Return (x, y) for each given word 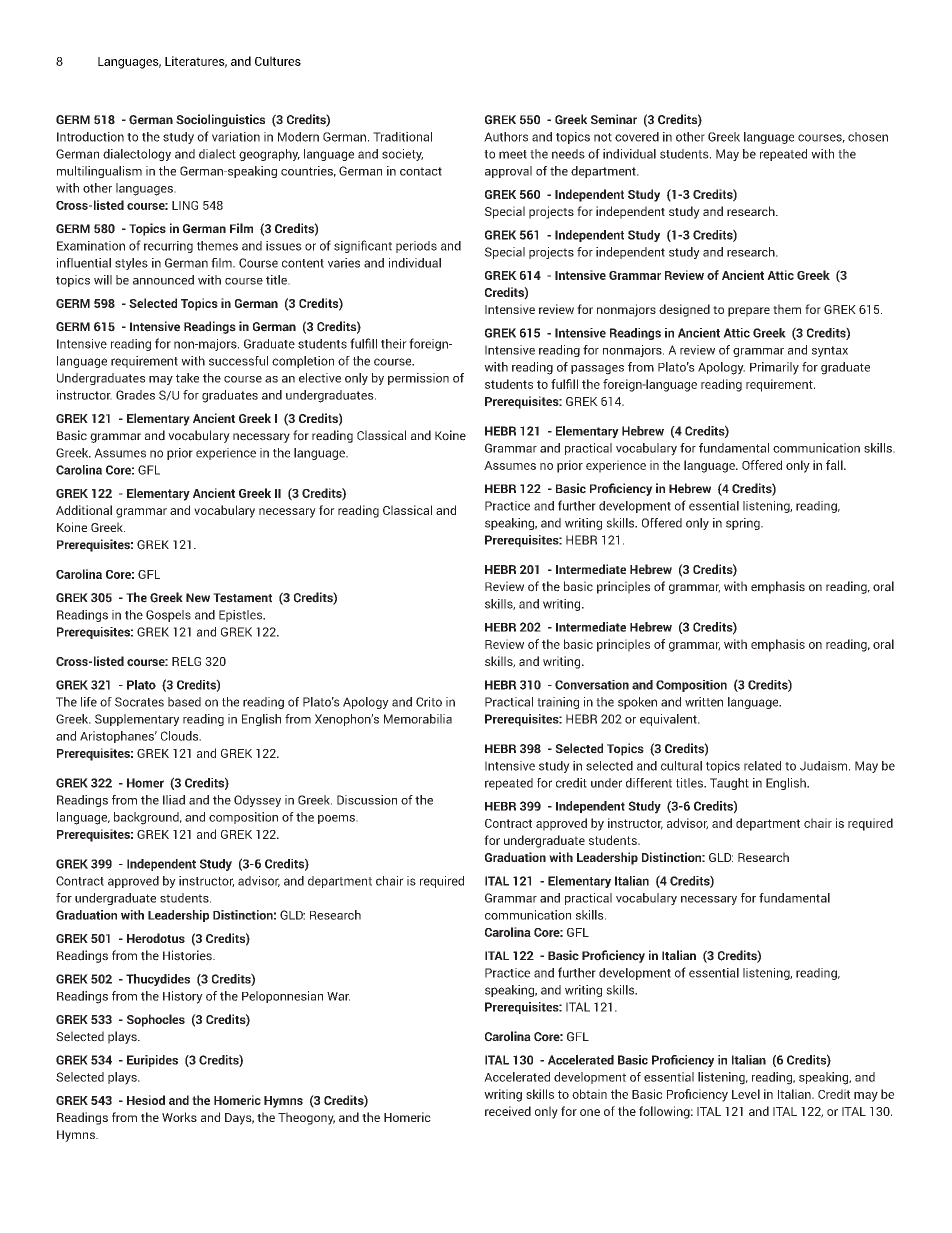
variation (236, 137)
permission (418, 379)
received (508, 1111)
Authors (506, 137)
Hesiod (146, 1100)
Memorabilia (418, 719)
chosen (868, 137)
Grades (135, 395)
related (762, 766)
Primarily (774, 368)
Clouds (181, 736)
